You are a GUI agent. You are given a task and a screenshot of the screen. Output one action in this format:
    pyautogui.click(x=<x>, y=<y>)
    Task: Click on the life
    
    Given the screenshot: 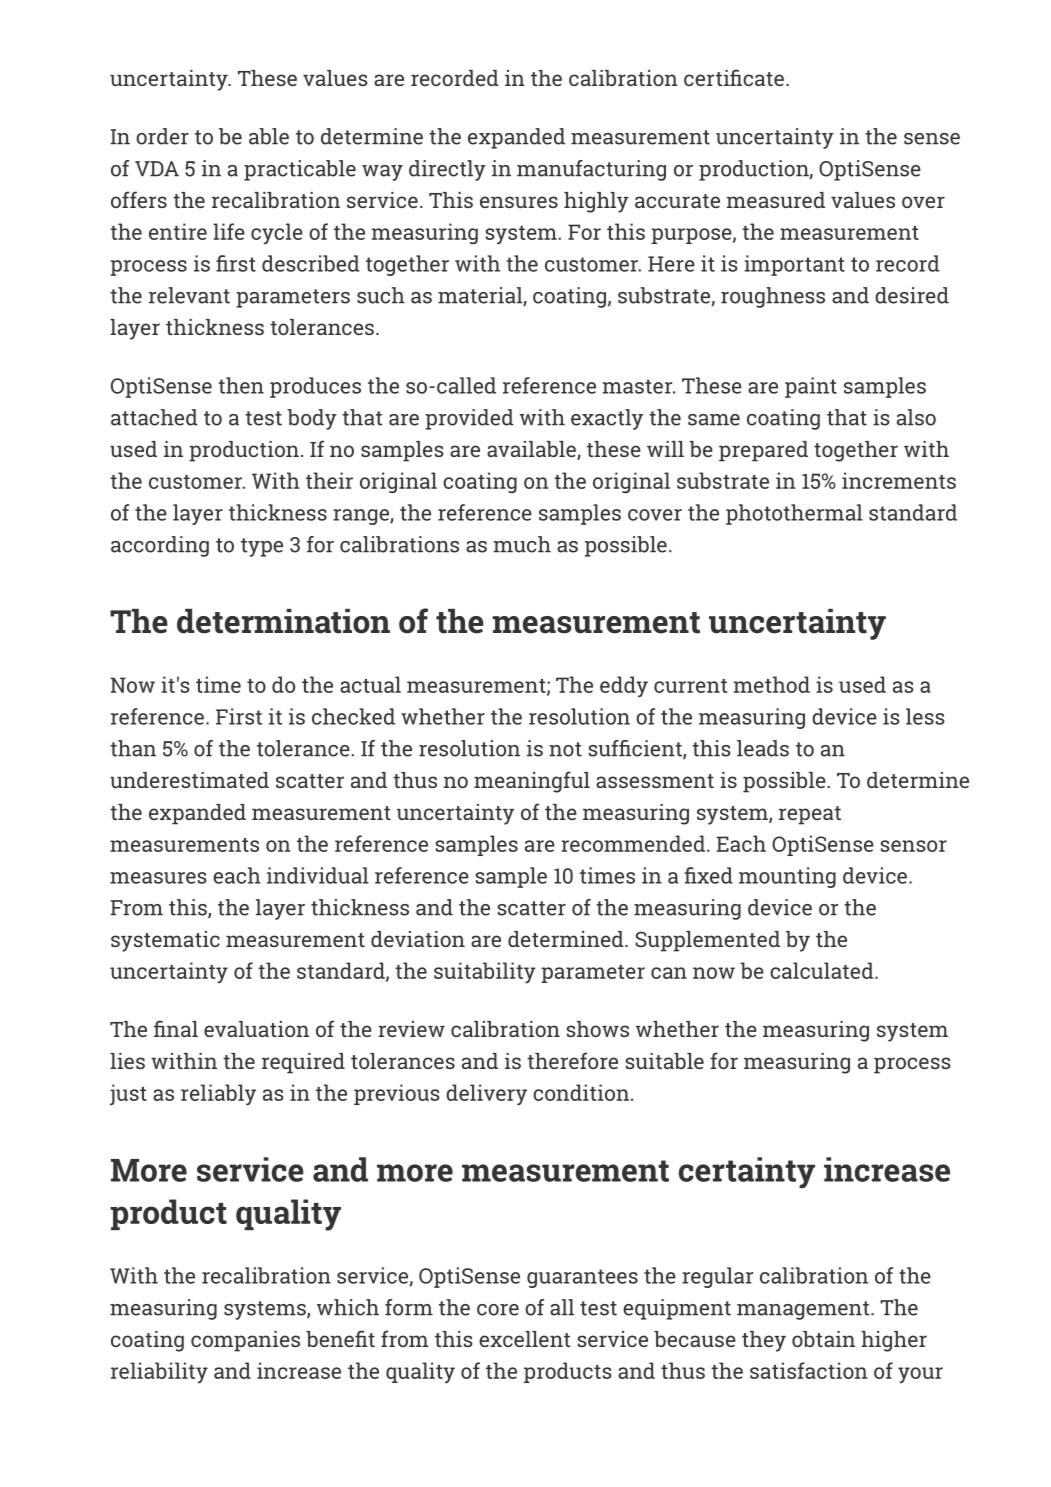 What is the action you would take?
    pyautogui.click(x=229, y=231)
